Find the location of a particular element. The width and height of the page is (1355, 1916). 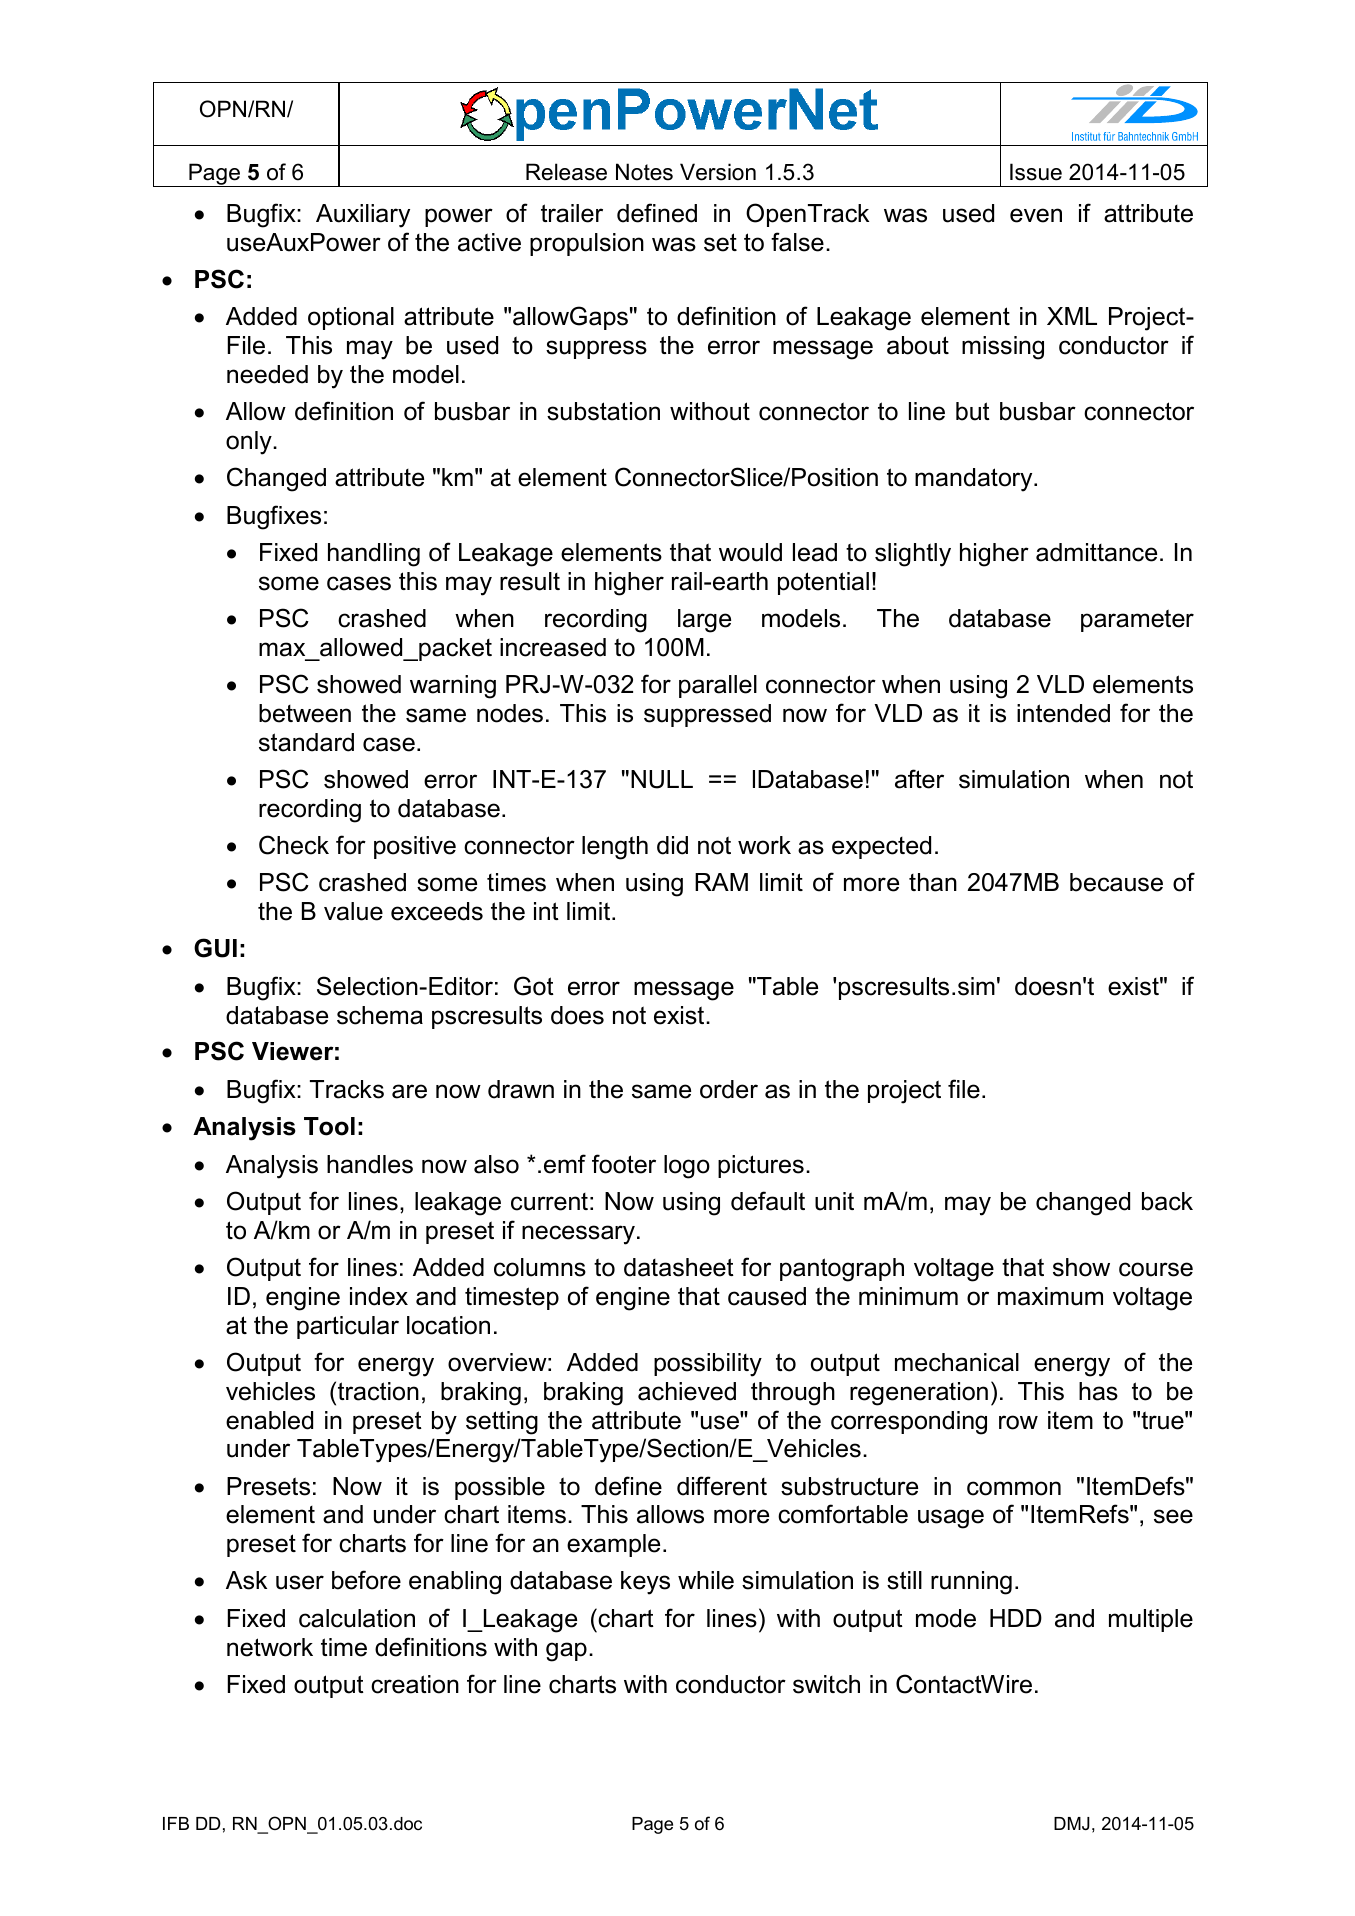

because is located at coordinates (1116, 882).
